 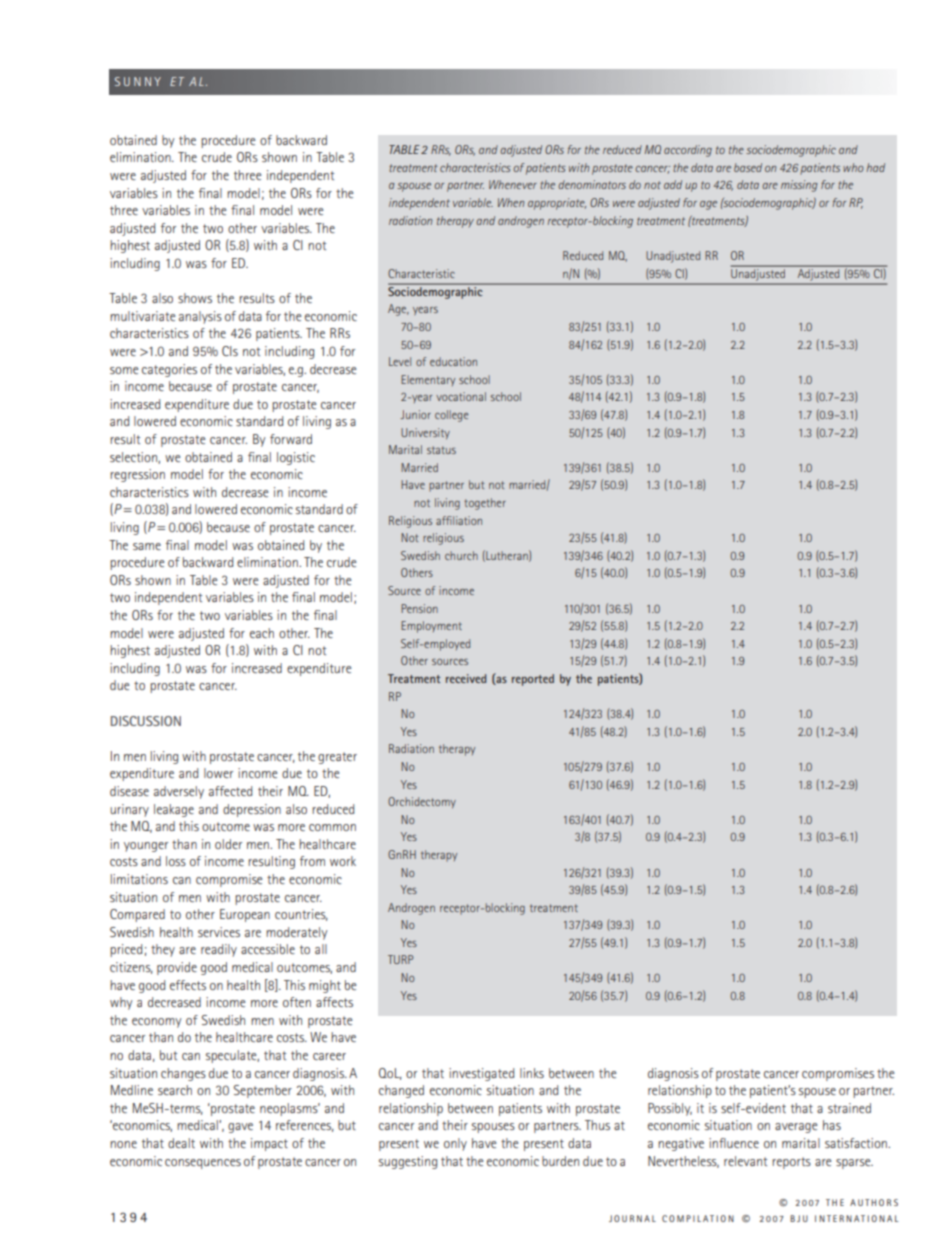 I want to click on appropriate, so click(x=557, y=204).
